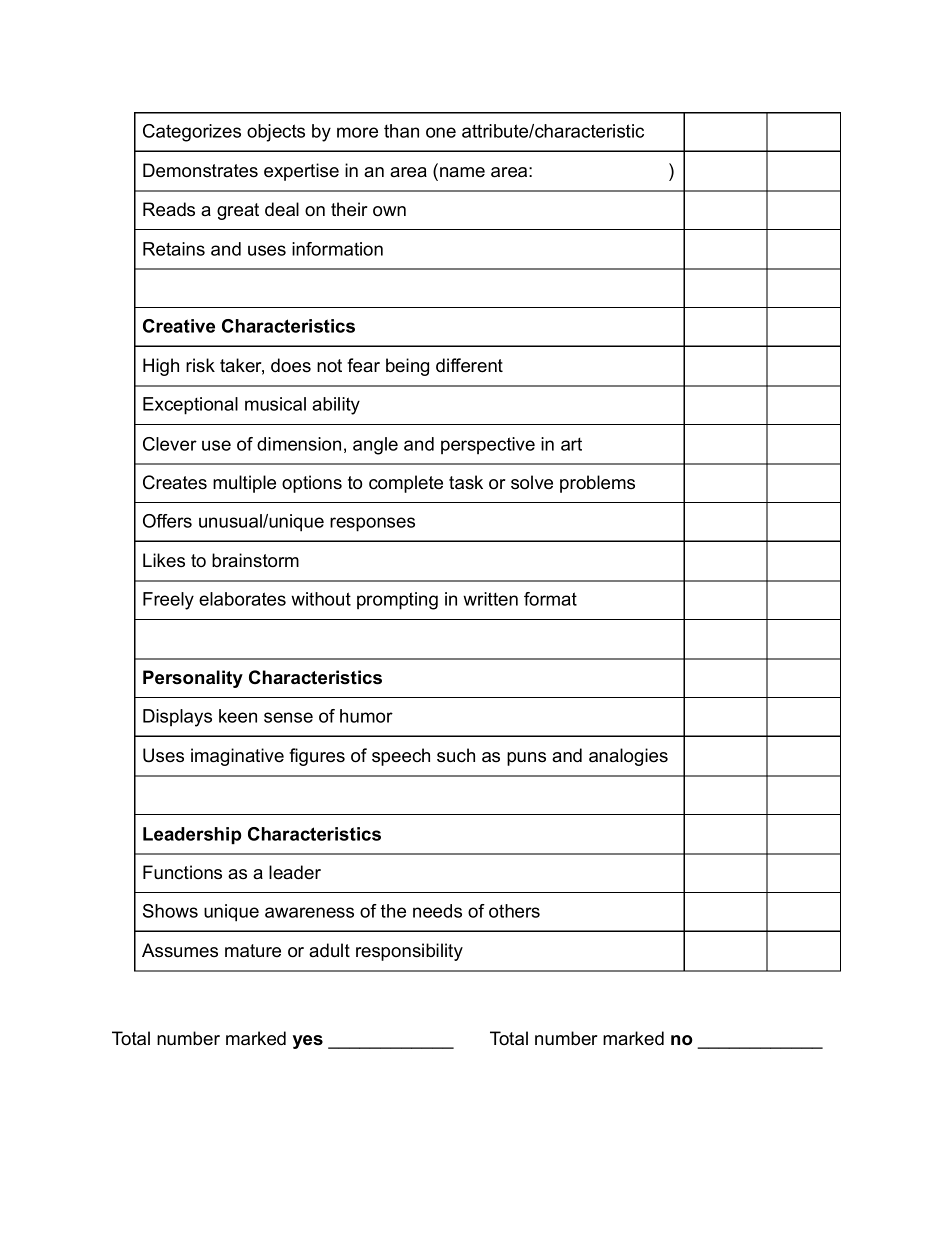 This screenshot has width=952, height=1233. What do you see at coordinates (526, 759) in the screenshot?
I see `puns` at bounding box center [526, 759].
